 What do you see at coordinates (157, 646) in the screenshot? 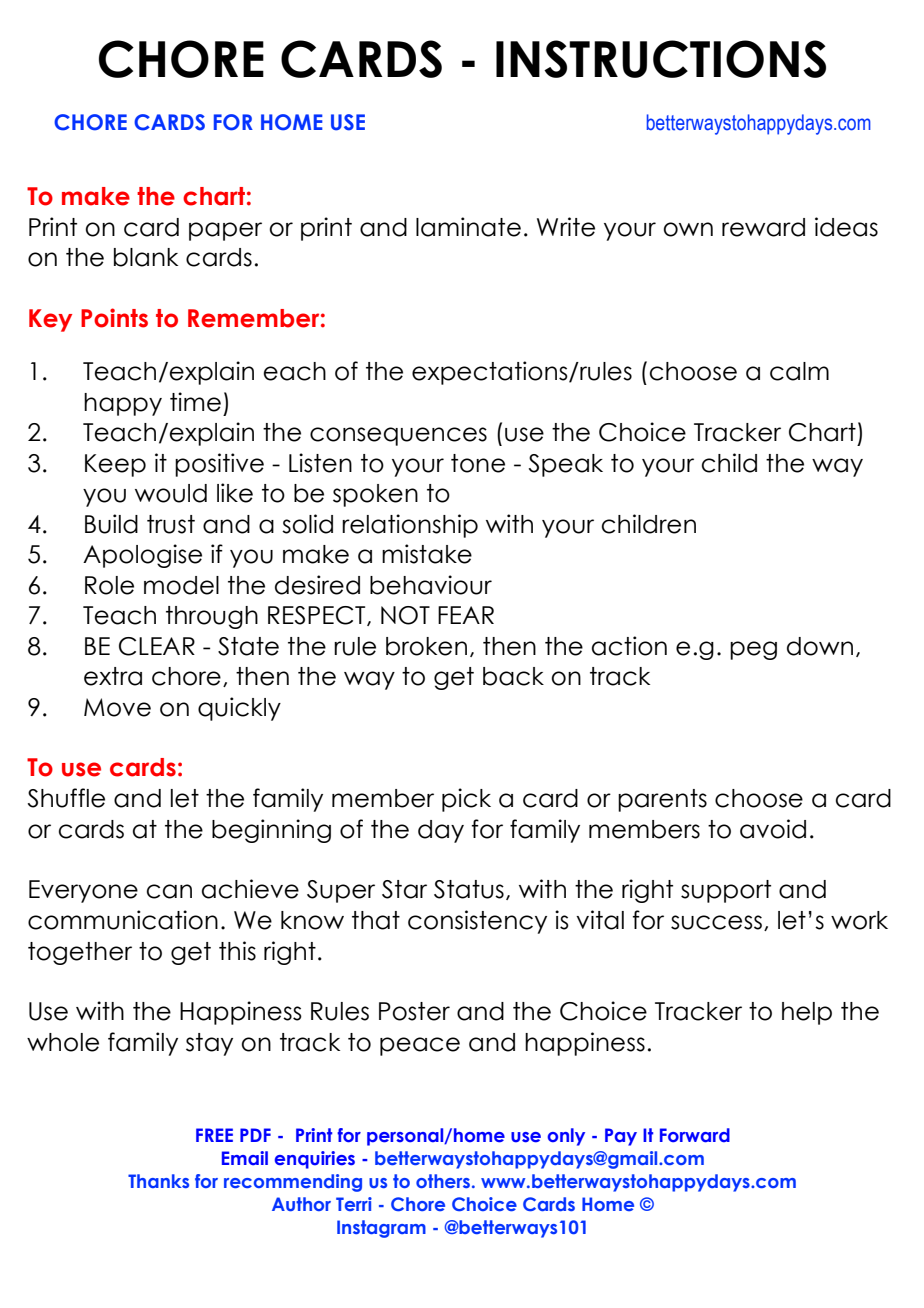
I see `CLEAR` at bounding box center [157, 646].
